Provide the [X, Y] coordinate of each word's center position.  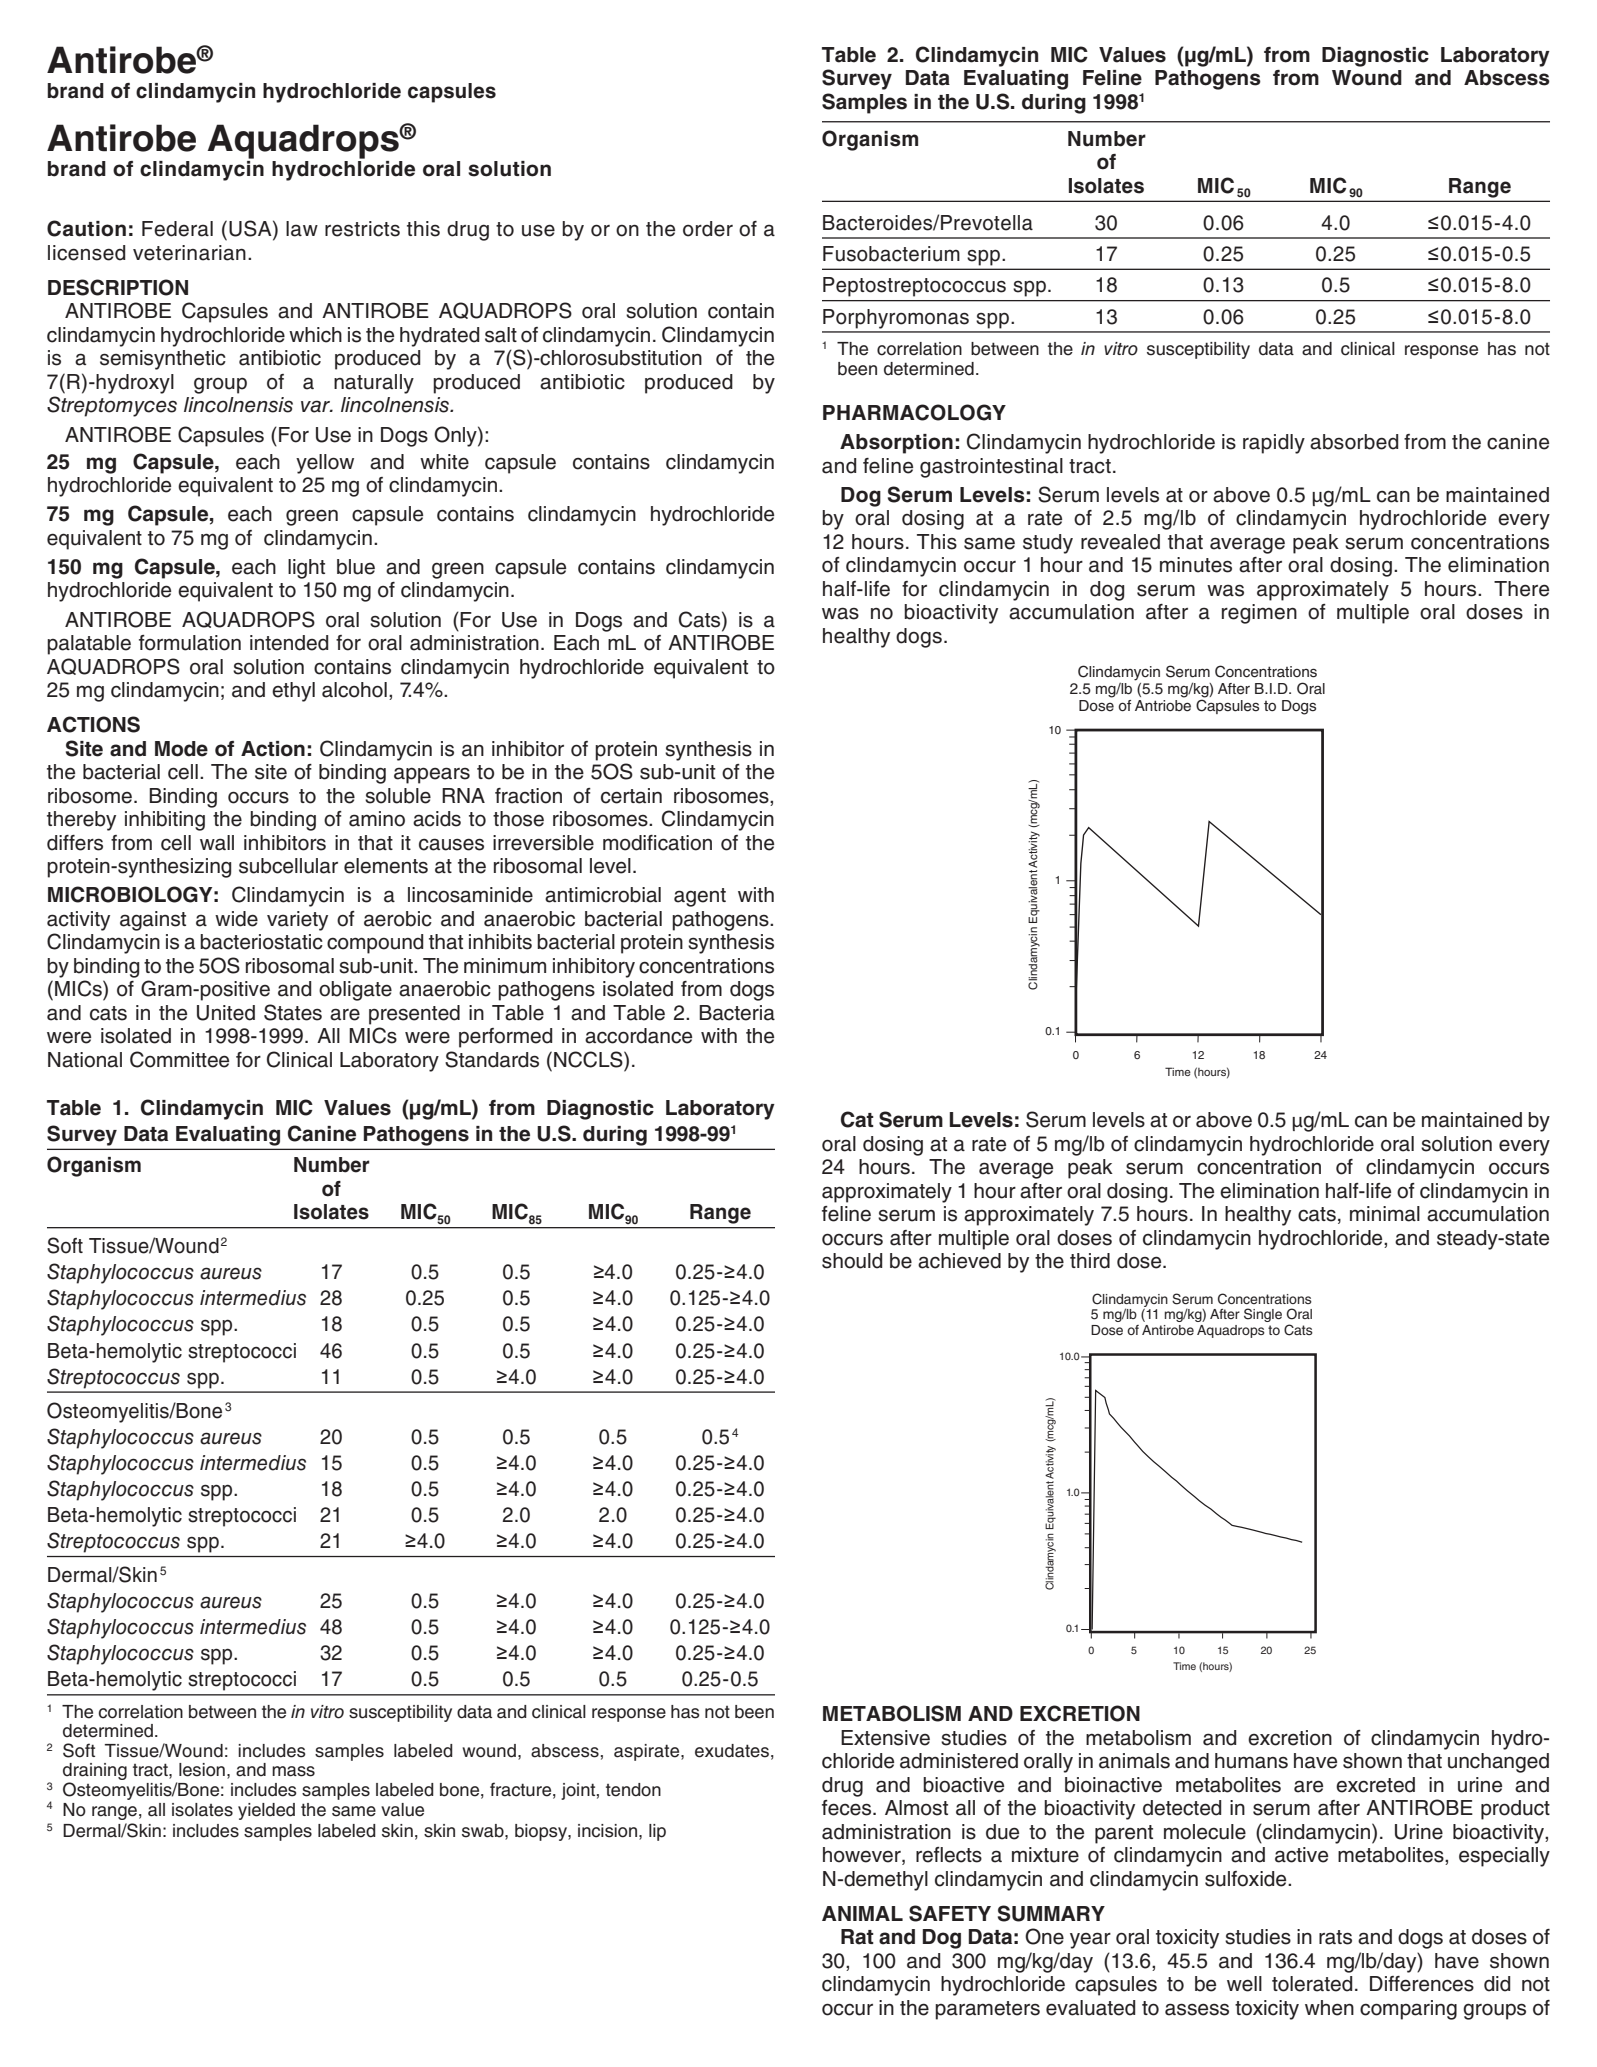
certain [631, 796]
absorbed [1354, 442]
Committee [179, 1059]
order [708, 229]
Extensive [885, 1738]
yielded [266, 1811]
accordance [638, 1036]
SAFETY [950, 1913]
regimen [1259, 614]
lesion [202, 1770]
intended [289, 643]
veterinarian [189, 253]
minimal [1385, 1214]
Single [1263, 1315]
